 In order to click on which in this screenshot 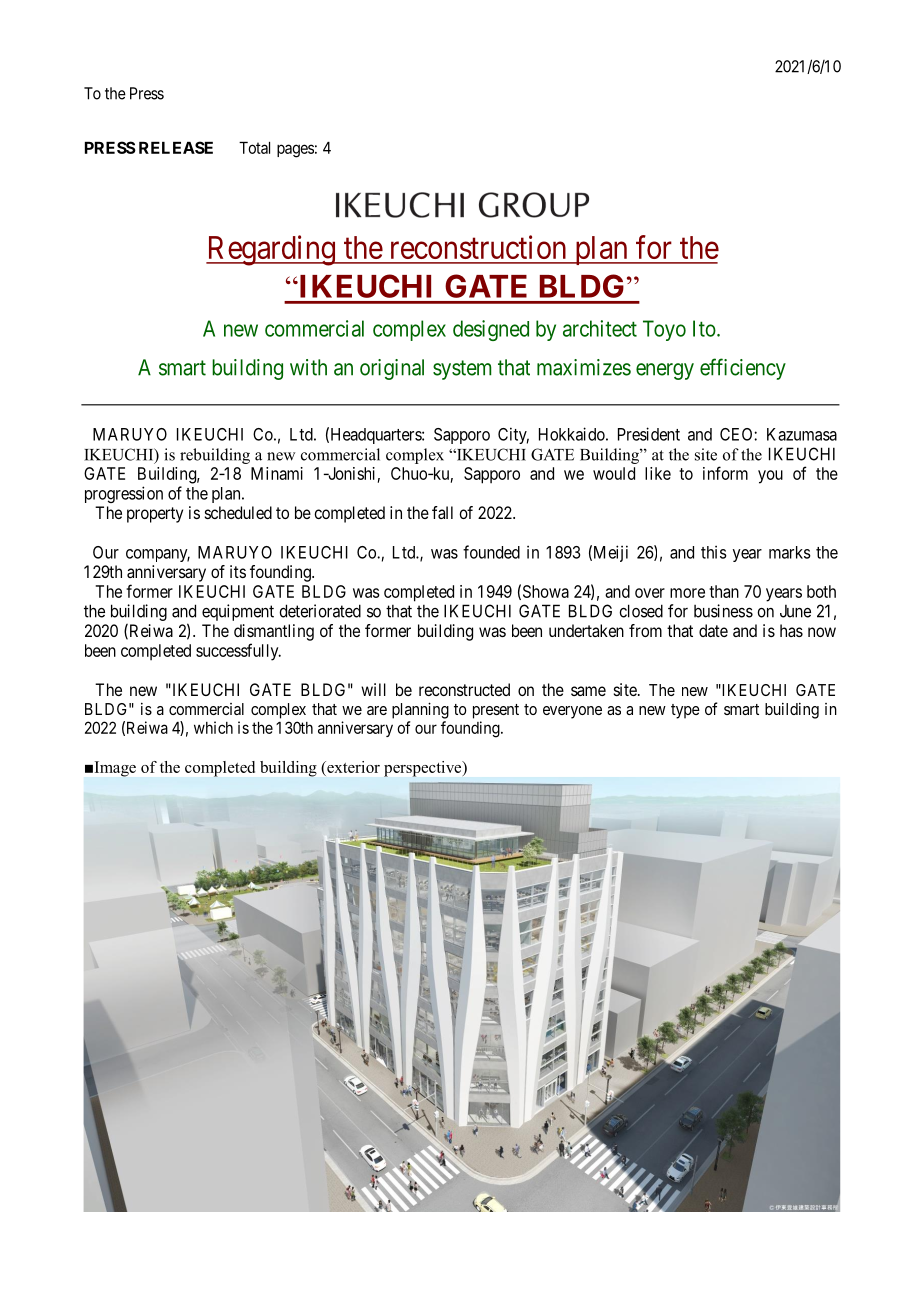, I will do `click(213, 727)`.
